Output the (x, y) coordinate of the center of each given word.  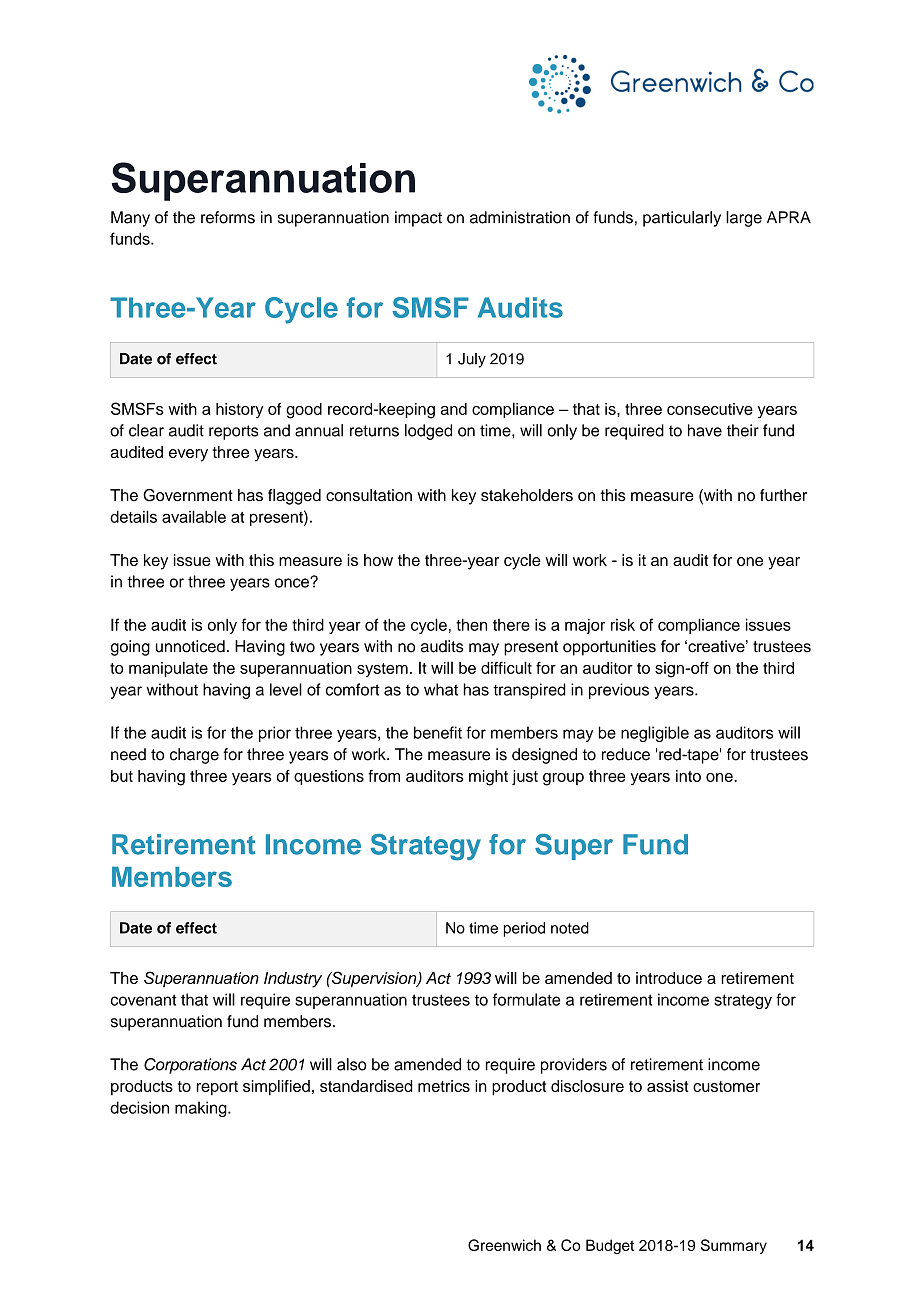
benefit (438, 732)
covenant (144, 1000)
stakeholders (527, 495)
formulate (526, 999)
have (705, 430)
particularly (682, 219)
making (202, 1109)
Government (188, 495)
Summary (734, 1246)
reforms (228, 217)
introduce (669, 978)
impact (418, 219)
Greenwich (504, 1245)
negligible (655, 734)
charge (194, 756)
